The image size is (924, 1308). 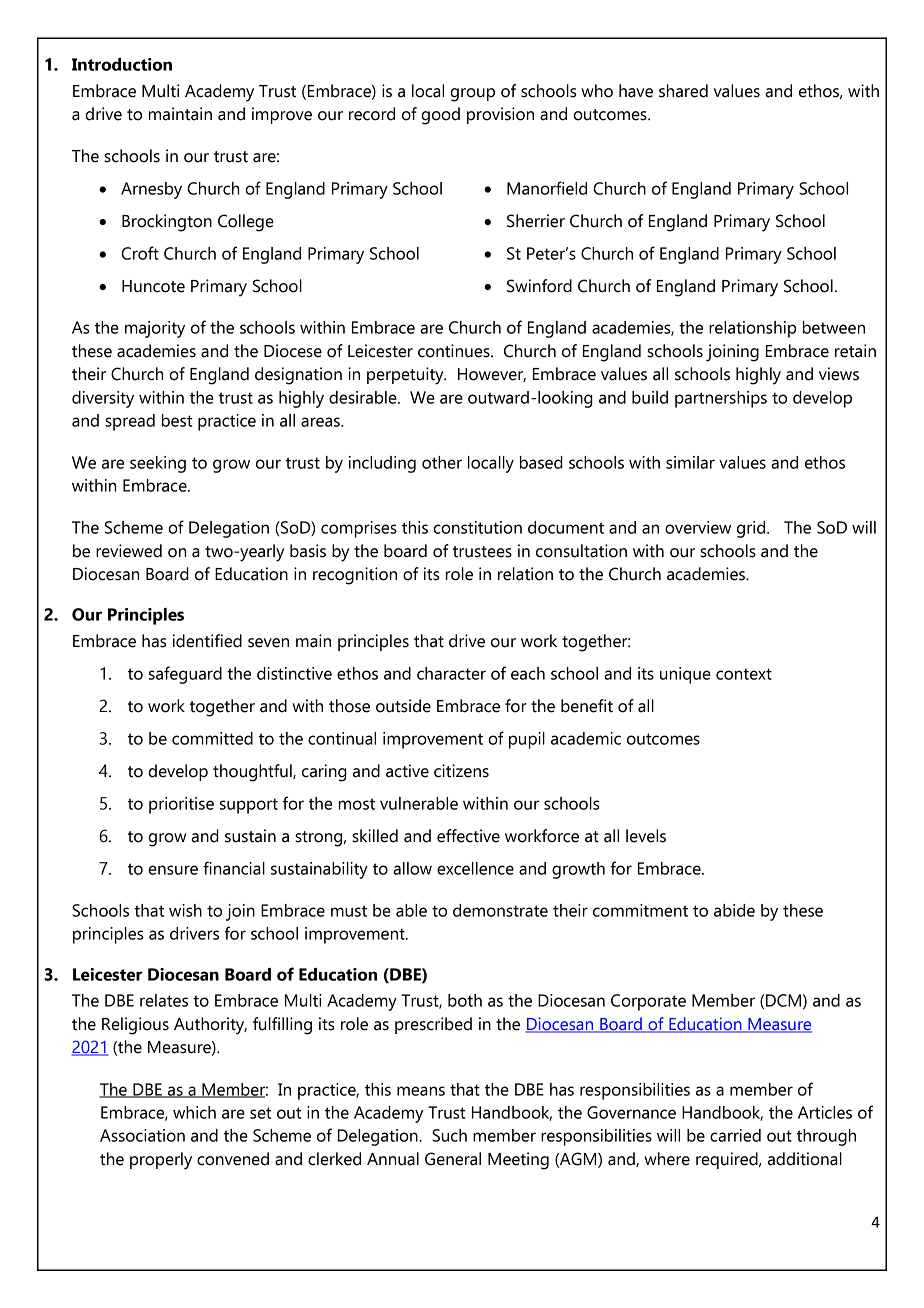 I want to click on grid, so click(x=752, y=529).
